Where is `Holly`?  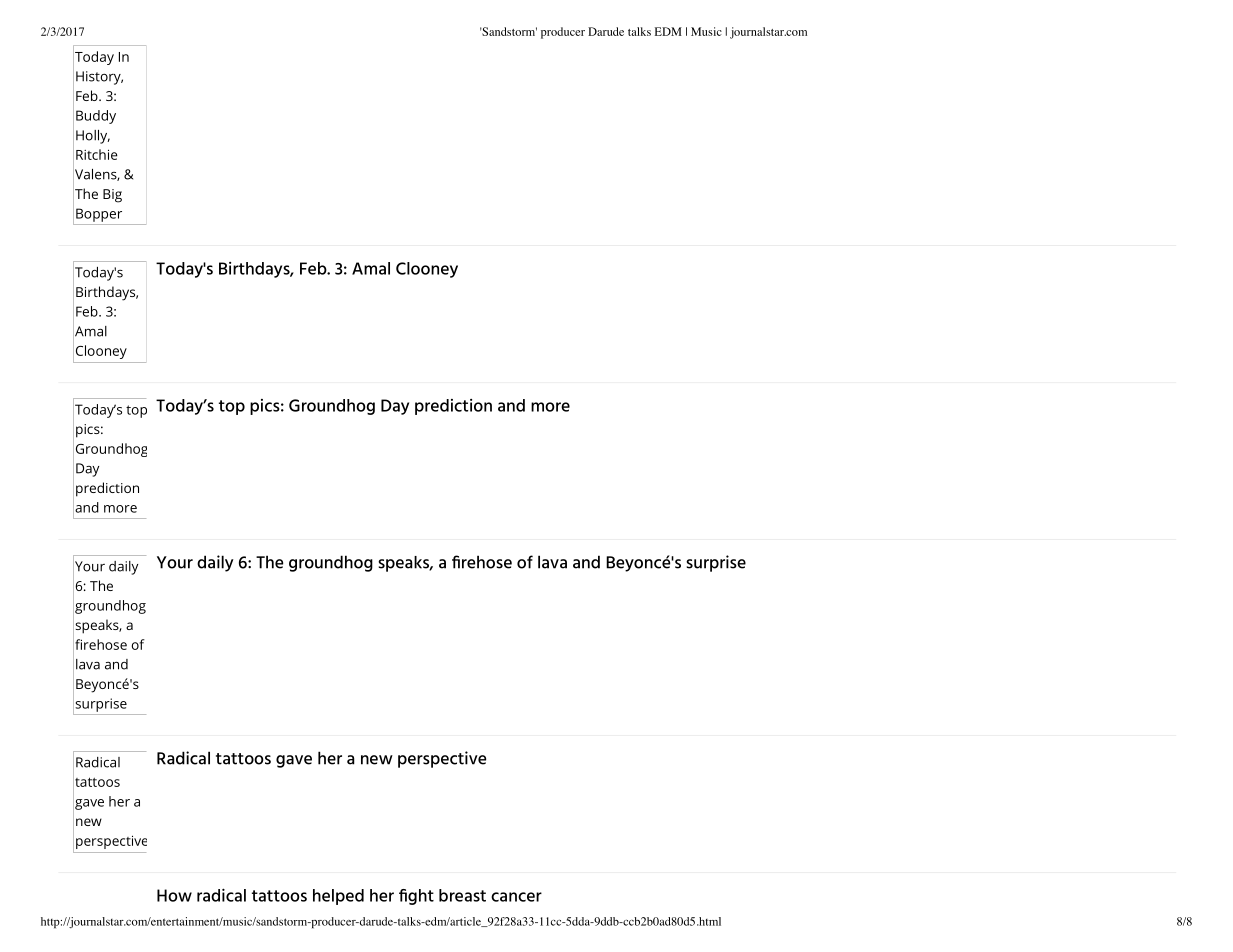 Holly is located at coordinates (93, 137).
